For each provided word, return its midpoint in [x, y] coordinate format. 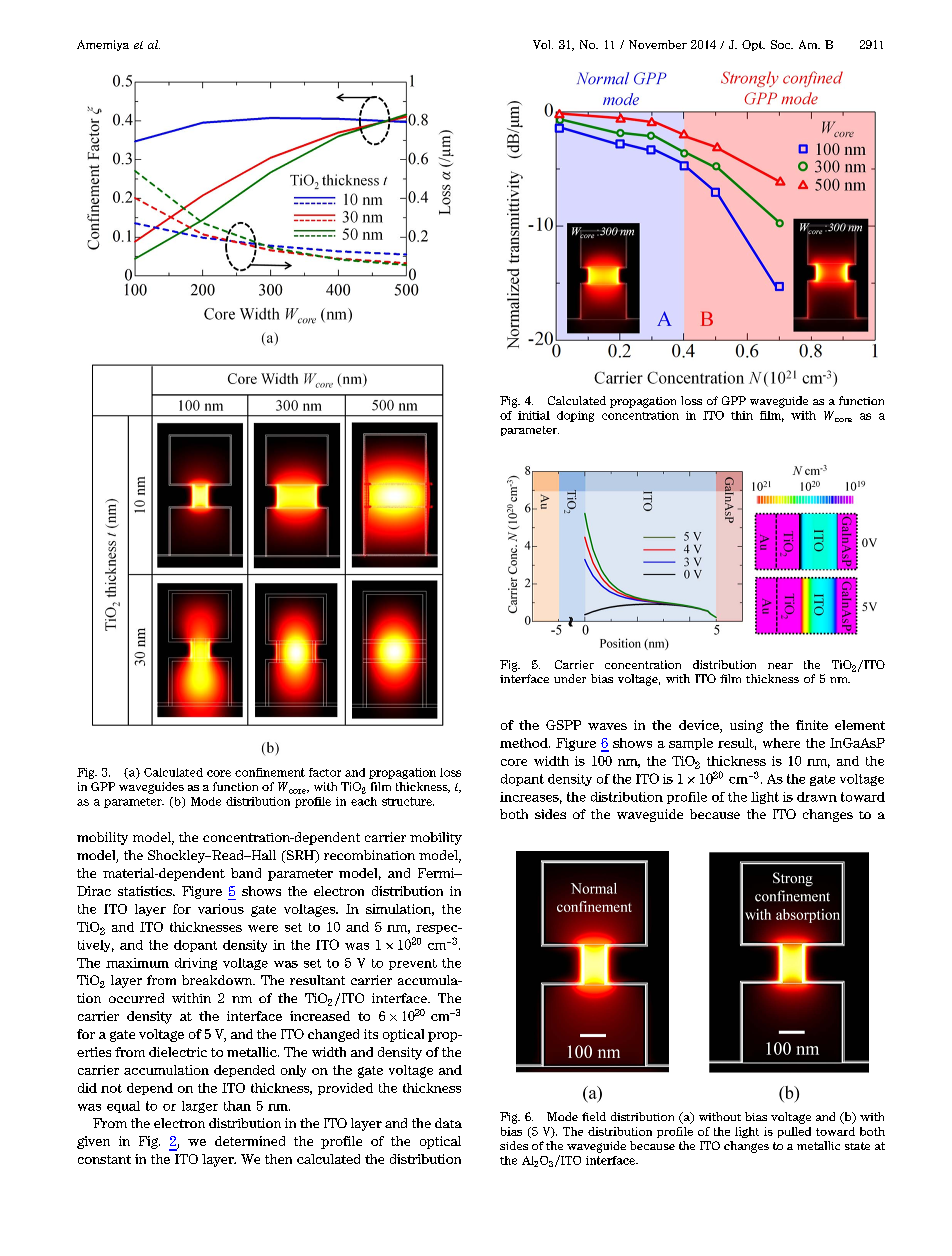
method [525, 743]
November [658, 44]
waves [607, 726]
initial [534, 415]
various [221, 909]
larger [200, 1107]
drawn [817, 797]
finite [812, 725]
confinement [270, 772]
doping [575, 416]
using [746, 726]
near [780, 666]
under [570, 678]
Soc [782, 44]
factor [325, 772]
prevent [413, 964]
